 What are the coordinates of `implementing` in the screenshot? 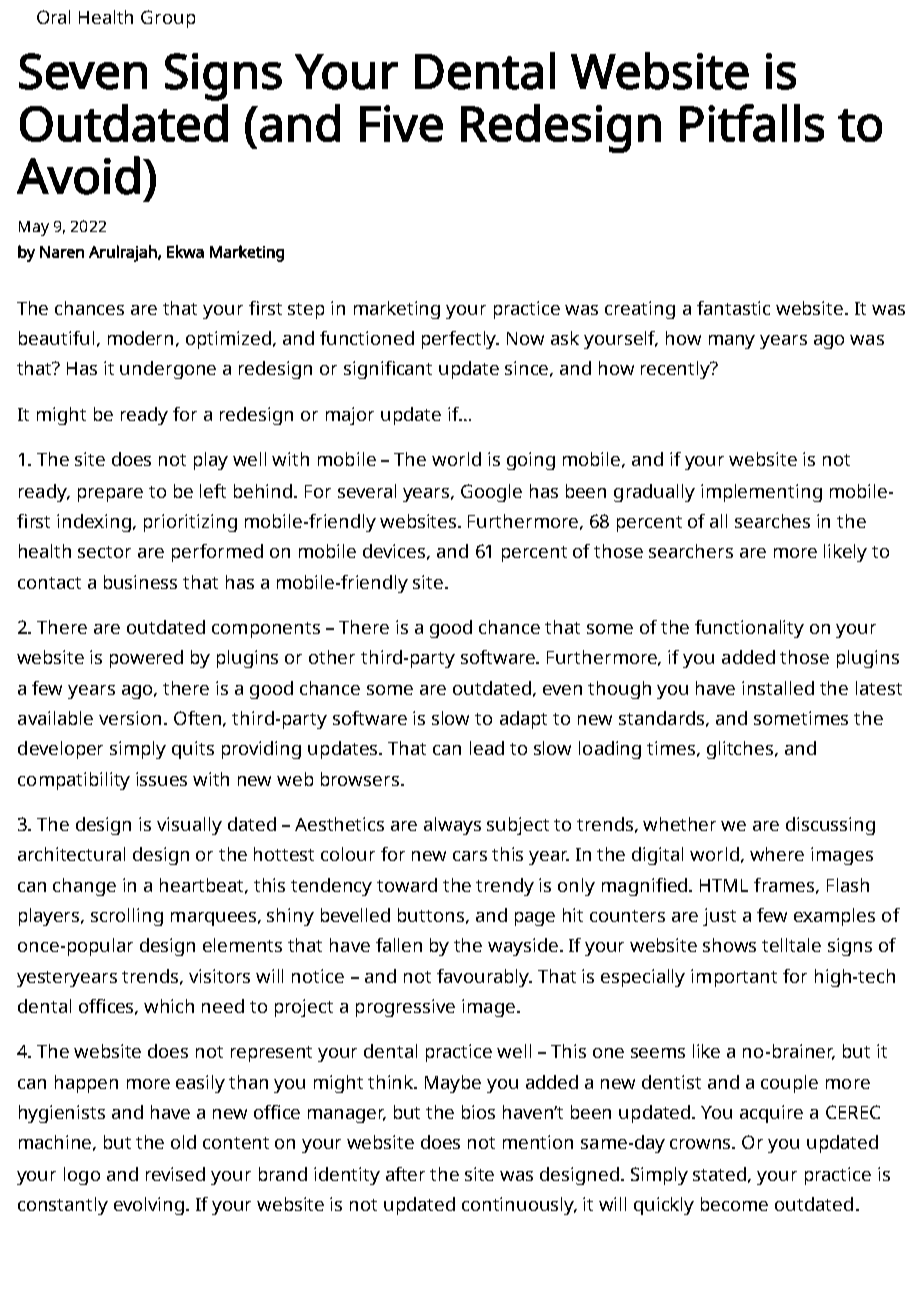 It's located at (761, 493).
